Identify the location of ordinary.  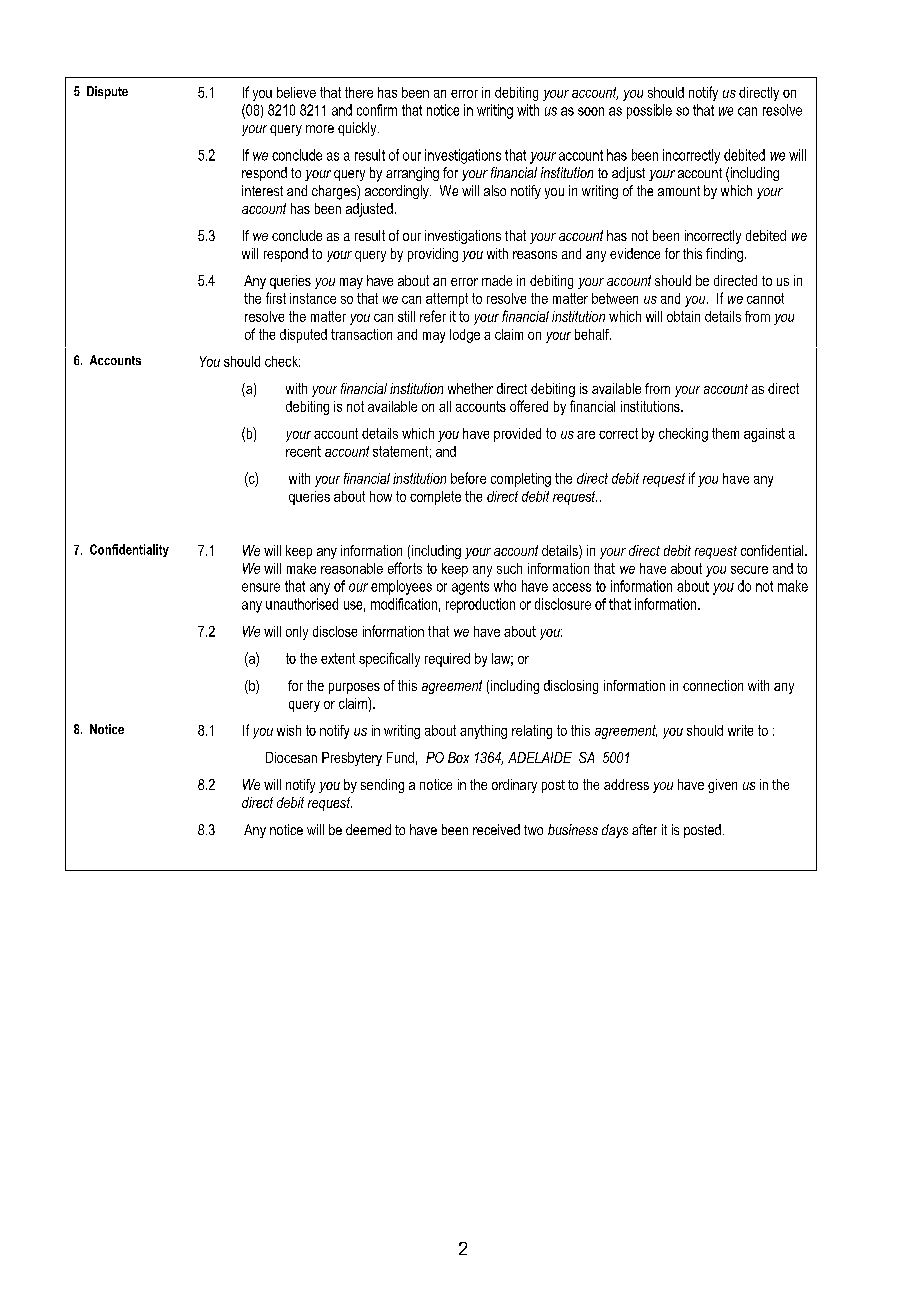
(514, 786).
